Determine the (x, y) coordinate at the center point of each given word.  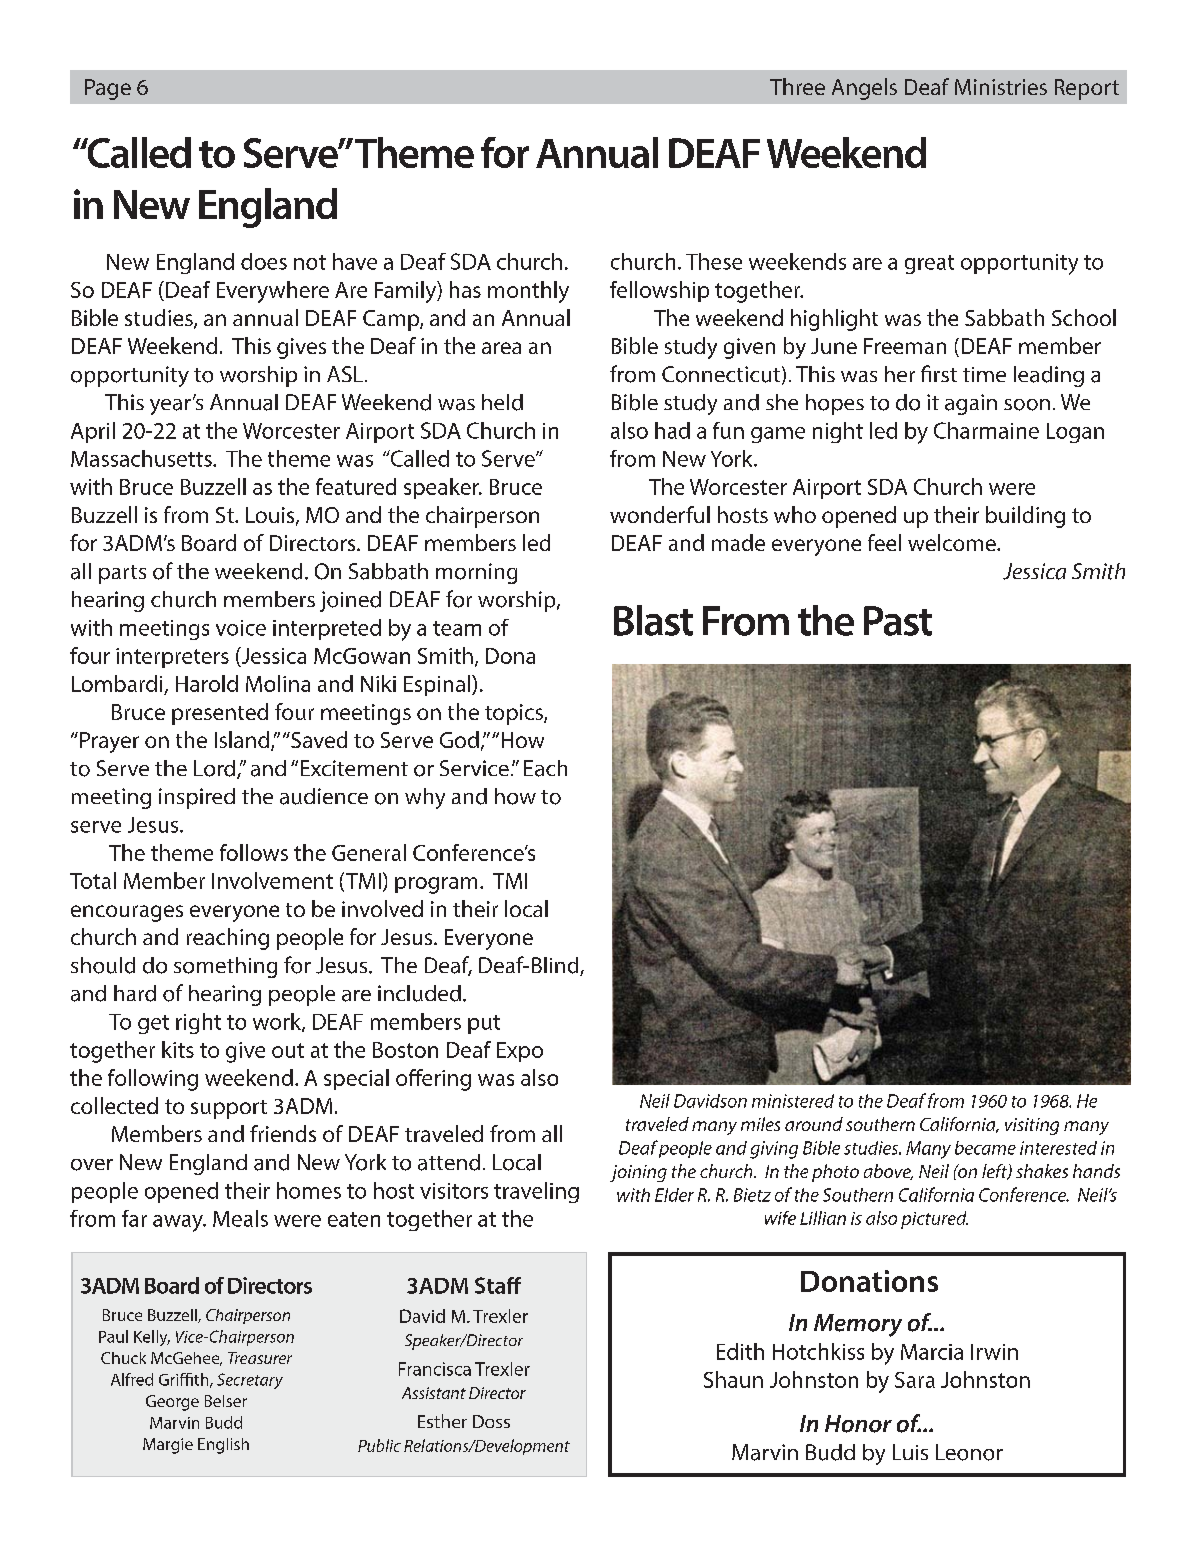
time (984, 374)
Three (797, 86)
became (985, 1148)
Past (898, 621)
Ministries (1001, 87)
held (502, 402)
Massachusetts (142, 458)
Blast (653, 620)
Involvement (272, 880)
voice (241, 628)
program (436, 885)
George (172, 1403)
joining (638, 1173)
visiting (1032, 1126)
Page (108, 89)
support (229, 1109)
